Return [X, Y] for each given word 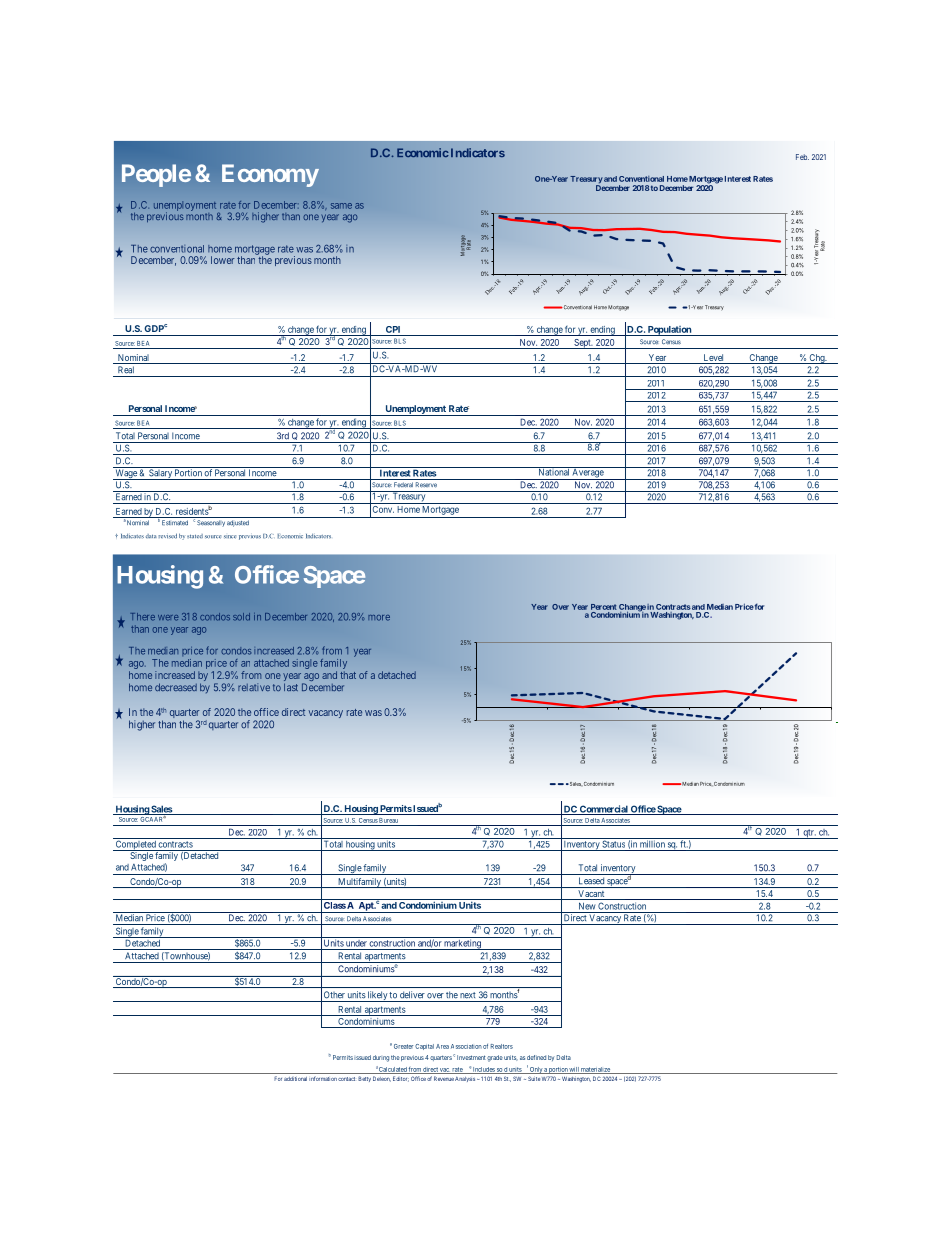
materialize [596, 1070]
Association [466, 1046]
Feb [802, 157]
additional [295, 1079]
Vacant [591, 895]
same [341, 206]
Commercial [604, 810]
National [554, 471]
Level [714, 359]
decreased [176, 687]
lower [223, 260]
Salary [160, 473]
